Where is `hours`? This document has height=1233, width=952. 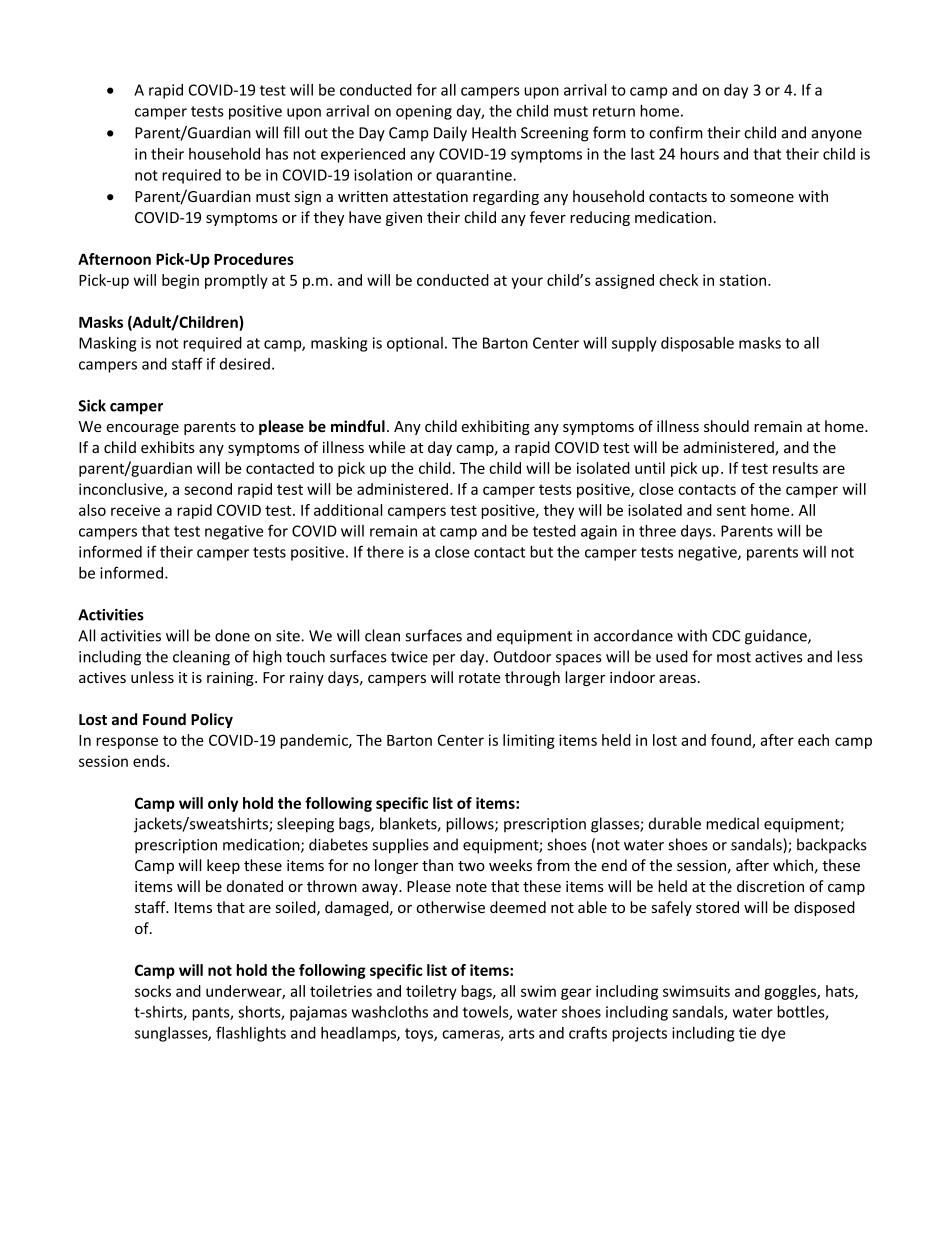 hours is located at coordinates (699, 154).
